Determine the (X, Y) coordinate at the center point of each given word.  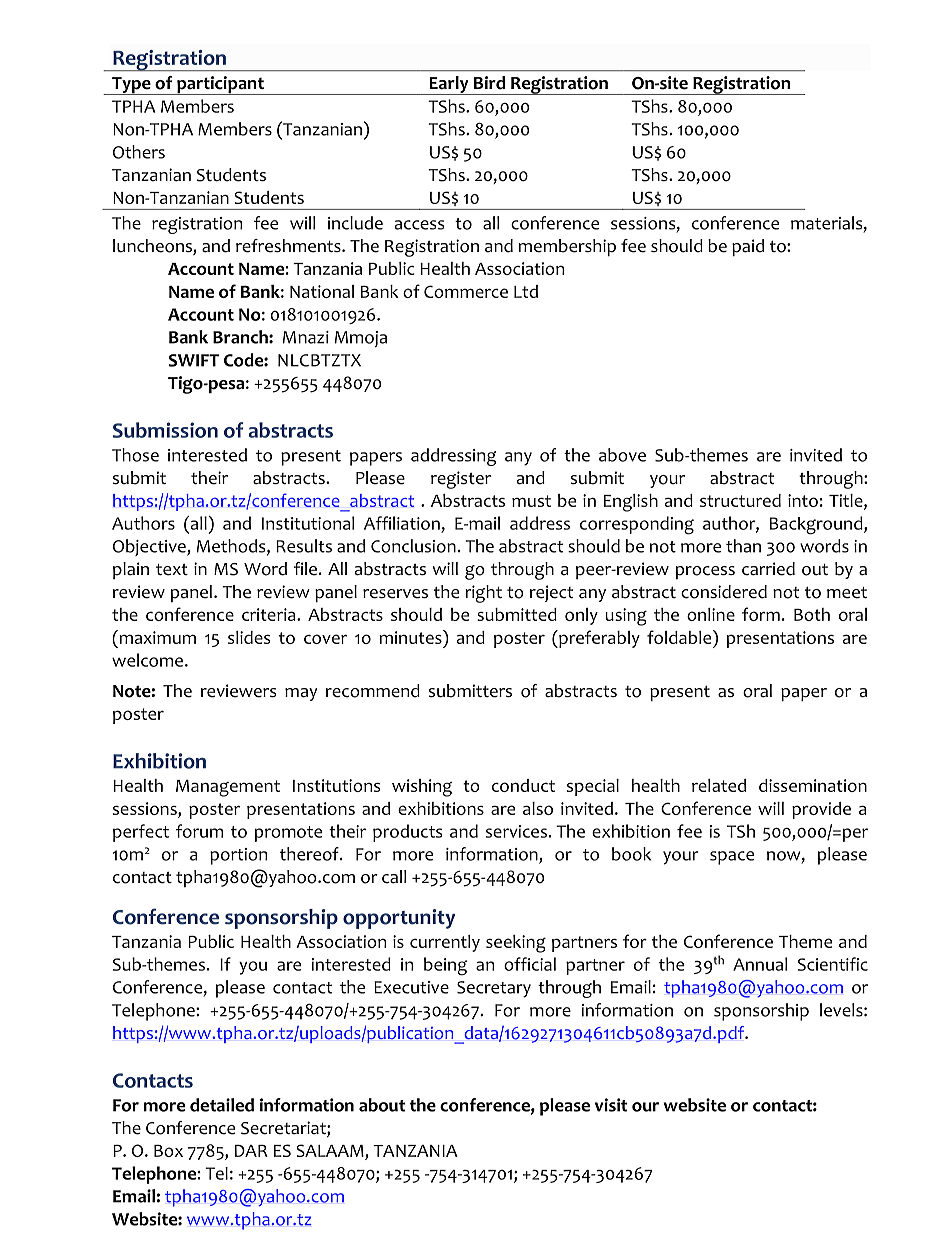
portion (238, 856)
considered (724, 592)
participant (220, 85)
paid (748, 247)
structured (740, 500)
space (732, 858)
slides (249, 637)
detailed (222, 1105)
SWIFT (194, 360)
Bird (489, 83)
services (516, 831)
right (483, 594)
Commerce (466, 291)
